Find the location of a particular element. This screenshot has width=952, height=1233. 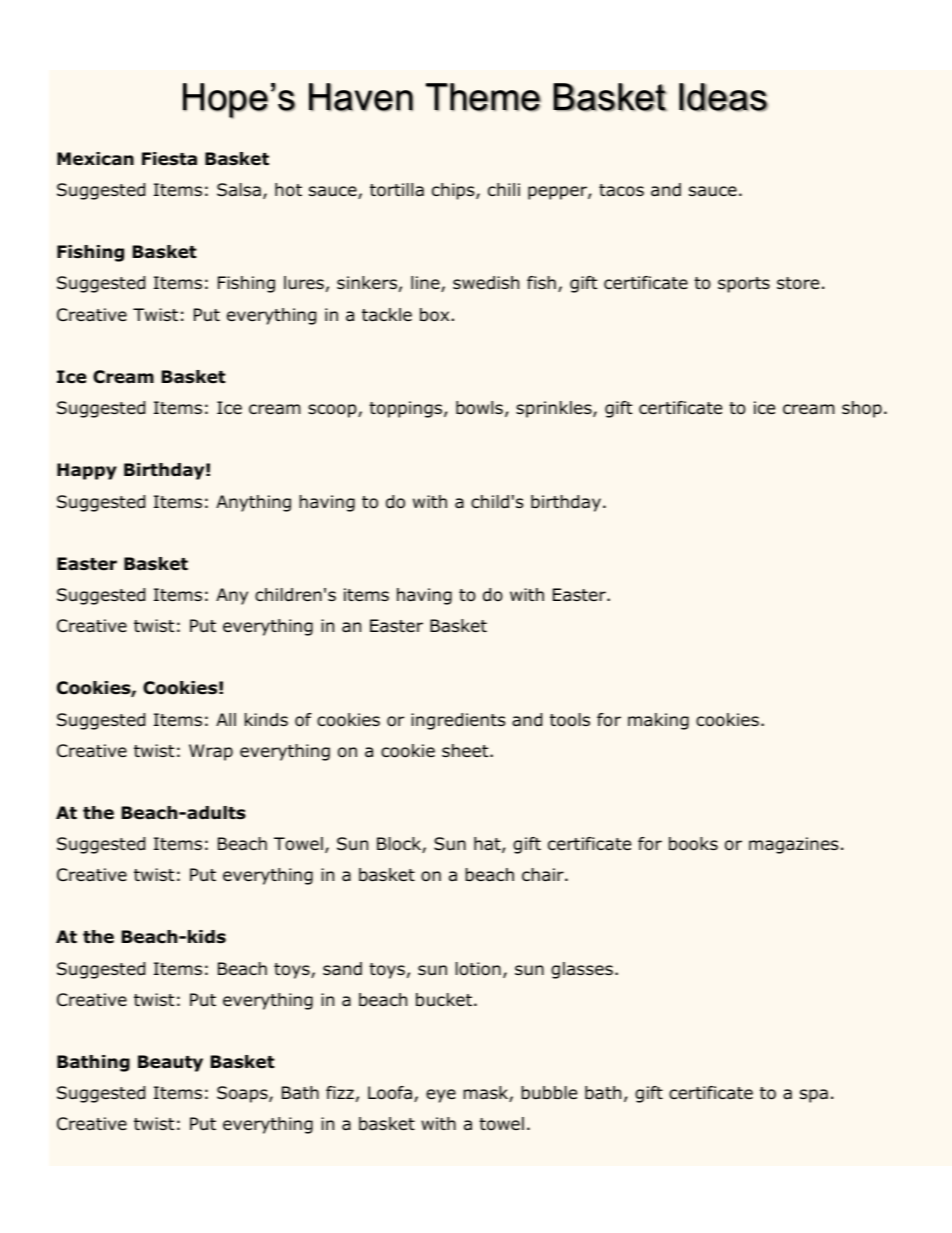

magazines is located at coordinates (794, 845).
